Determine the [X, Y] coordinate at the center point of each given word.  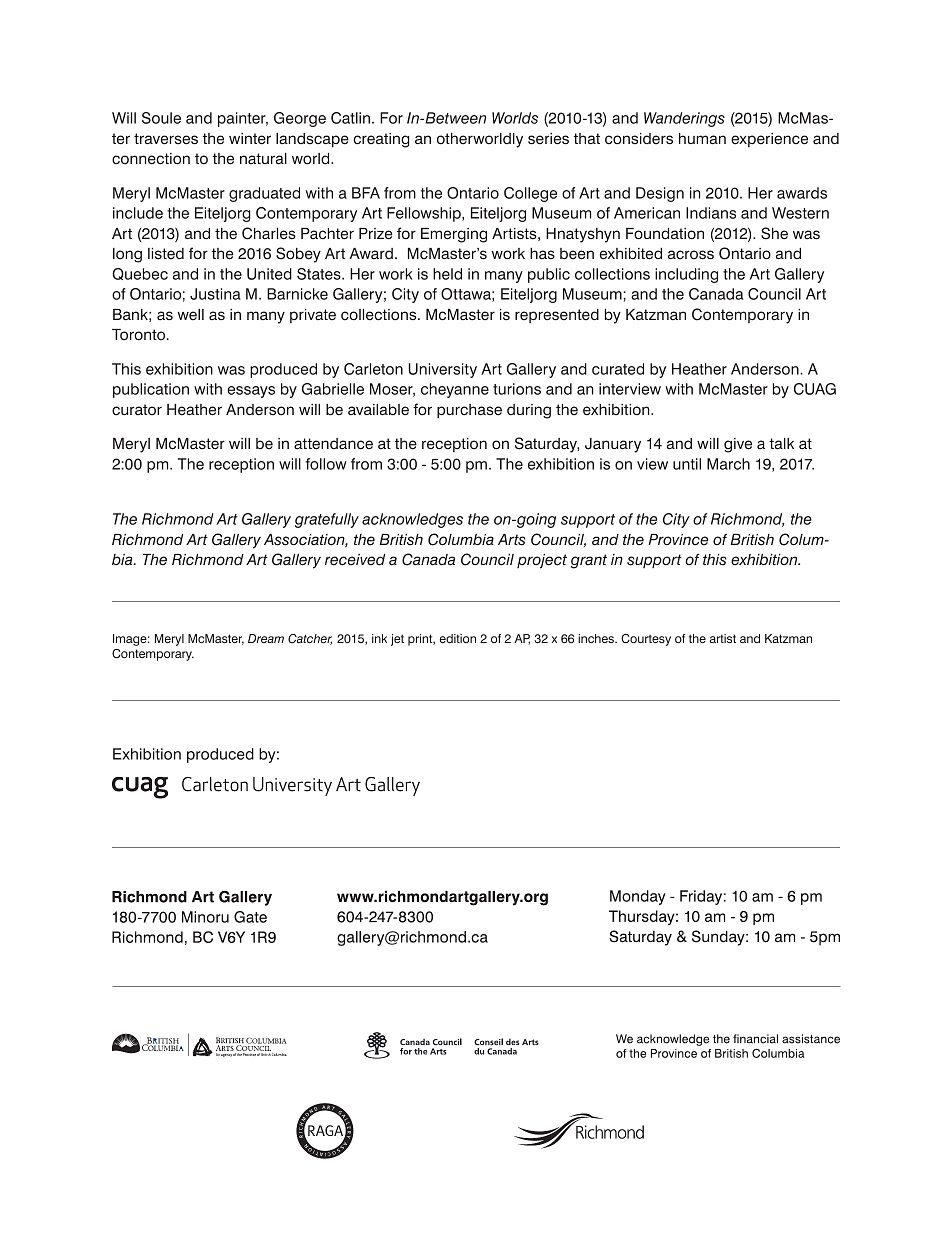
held [447, 274]
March [728, 464]
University [442, 370]
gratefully [327, 520]
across [691, 255]
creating [381, 140]
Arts [512, 540]
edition [458, 638]
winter [250, 139]
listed [166, 254]
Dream [266, 638]
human [702, 139]
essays [251, 392]
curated [618, 369]
